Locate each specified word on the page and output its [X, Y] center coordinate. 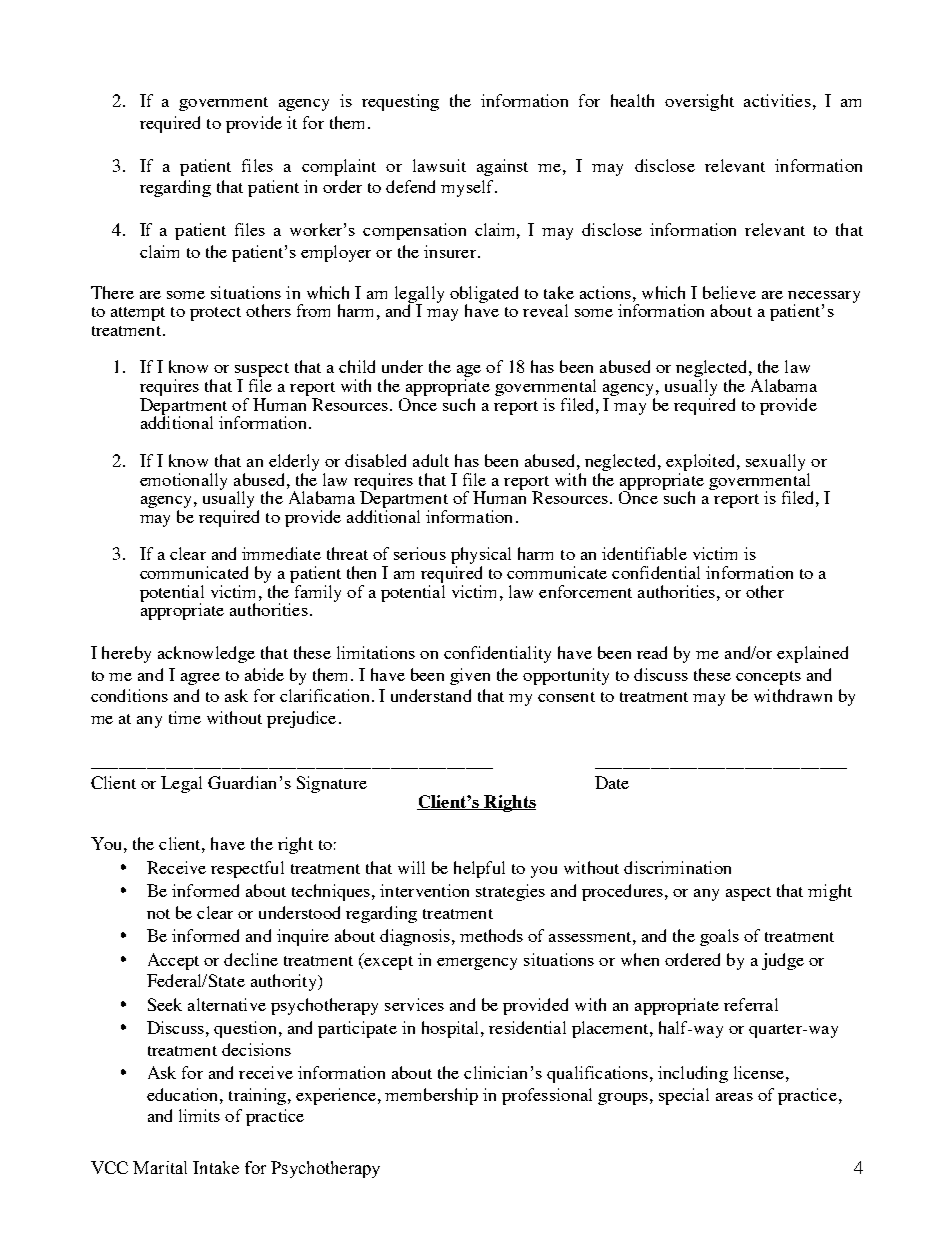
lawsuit [439, 165]
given [470, 676]
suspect [262, 371]
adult [431, 460]
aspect [748, 894]
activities [777, 100]
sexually [775, 462]
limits [199, 1115]
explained [812, 654]
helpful [479, 869]
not [158, 914]
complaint [339, 167]
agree [200, 679]
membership [431, 1096]
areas [734, 1097]
